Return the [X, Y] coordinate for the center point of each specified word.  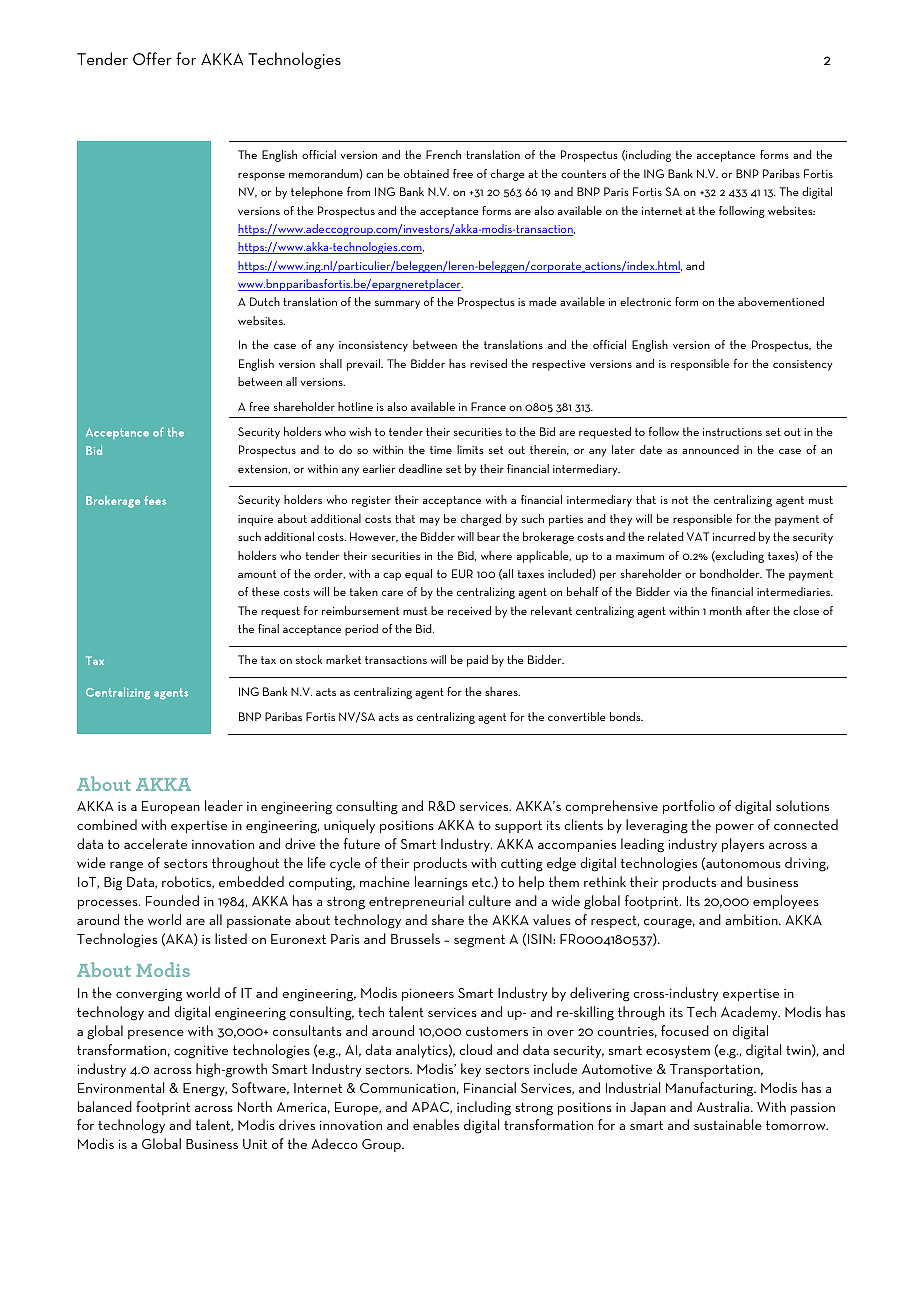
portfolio [689, 807]
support [518, 826]
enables [436, 1124]
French [443, 154]
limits [470, 449]
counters [583, 174]
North [255, 1106]
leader [224, 805]
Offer [152, 58]
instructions [732, 432]
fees [155, 500]
